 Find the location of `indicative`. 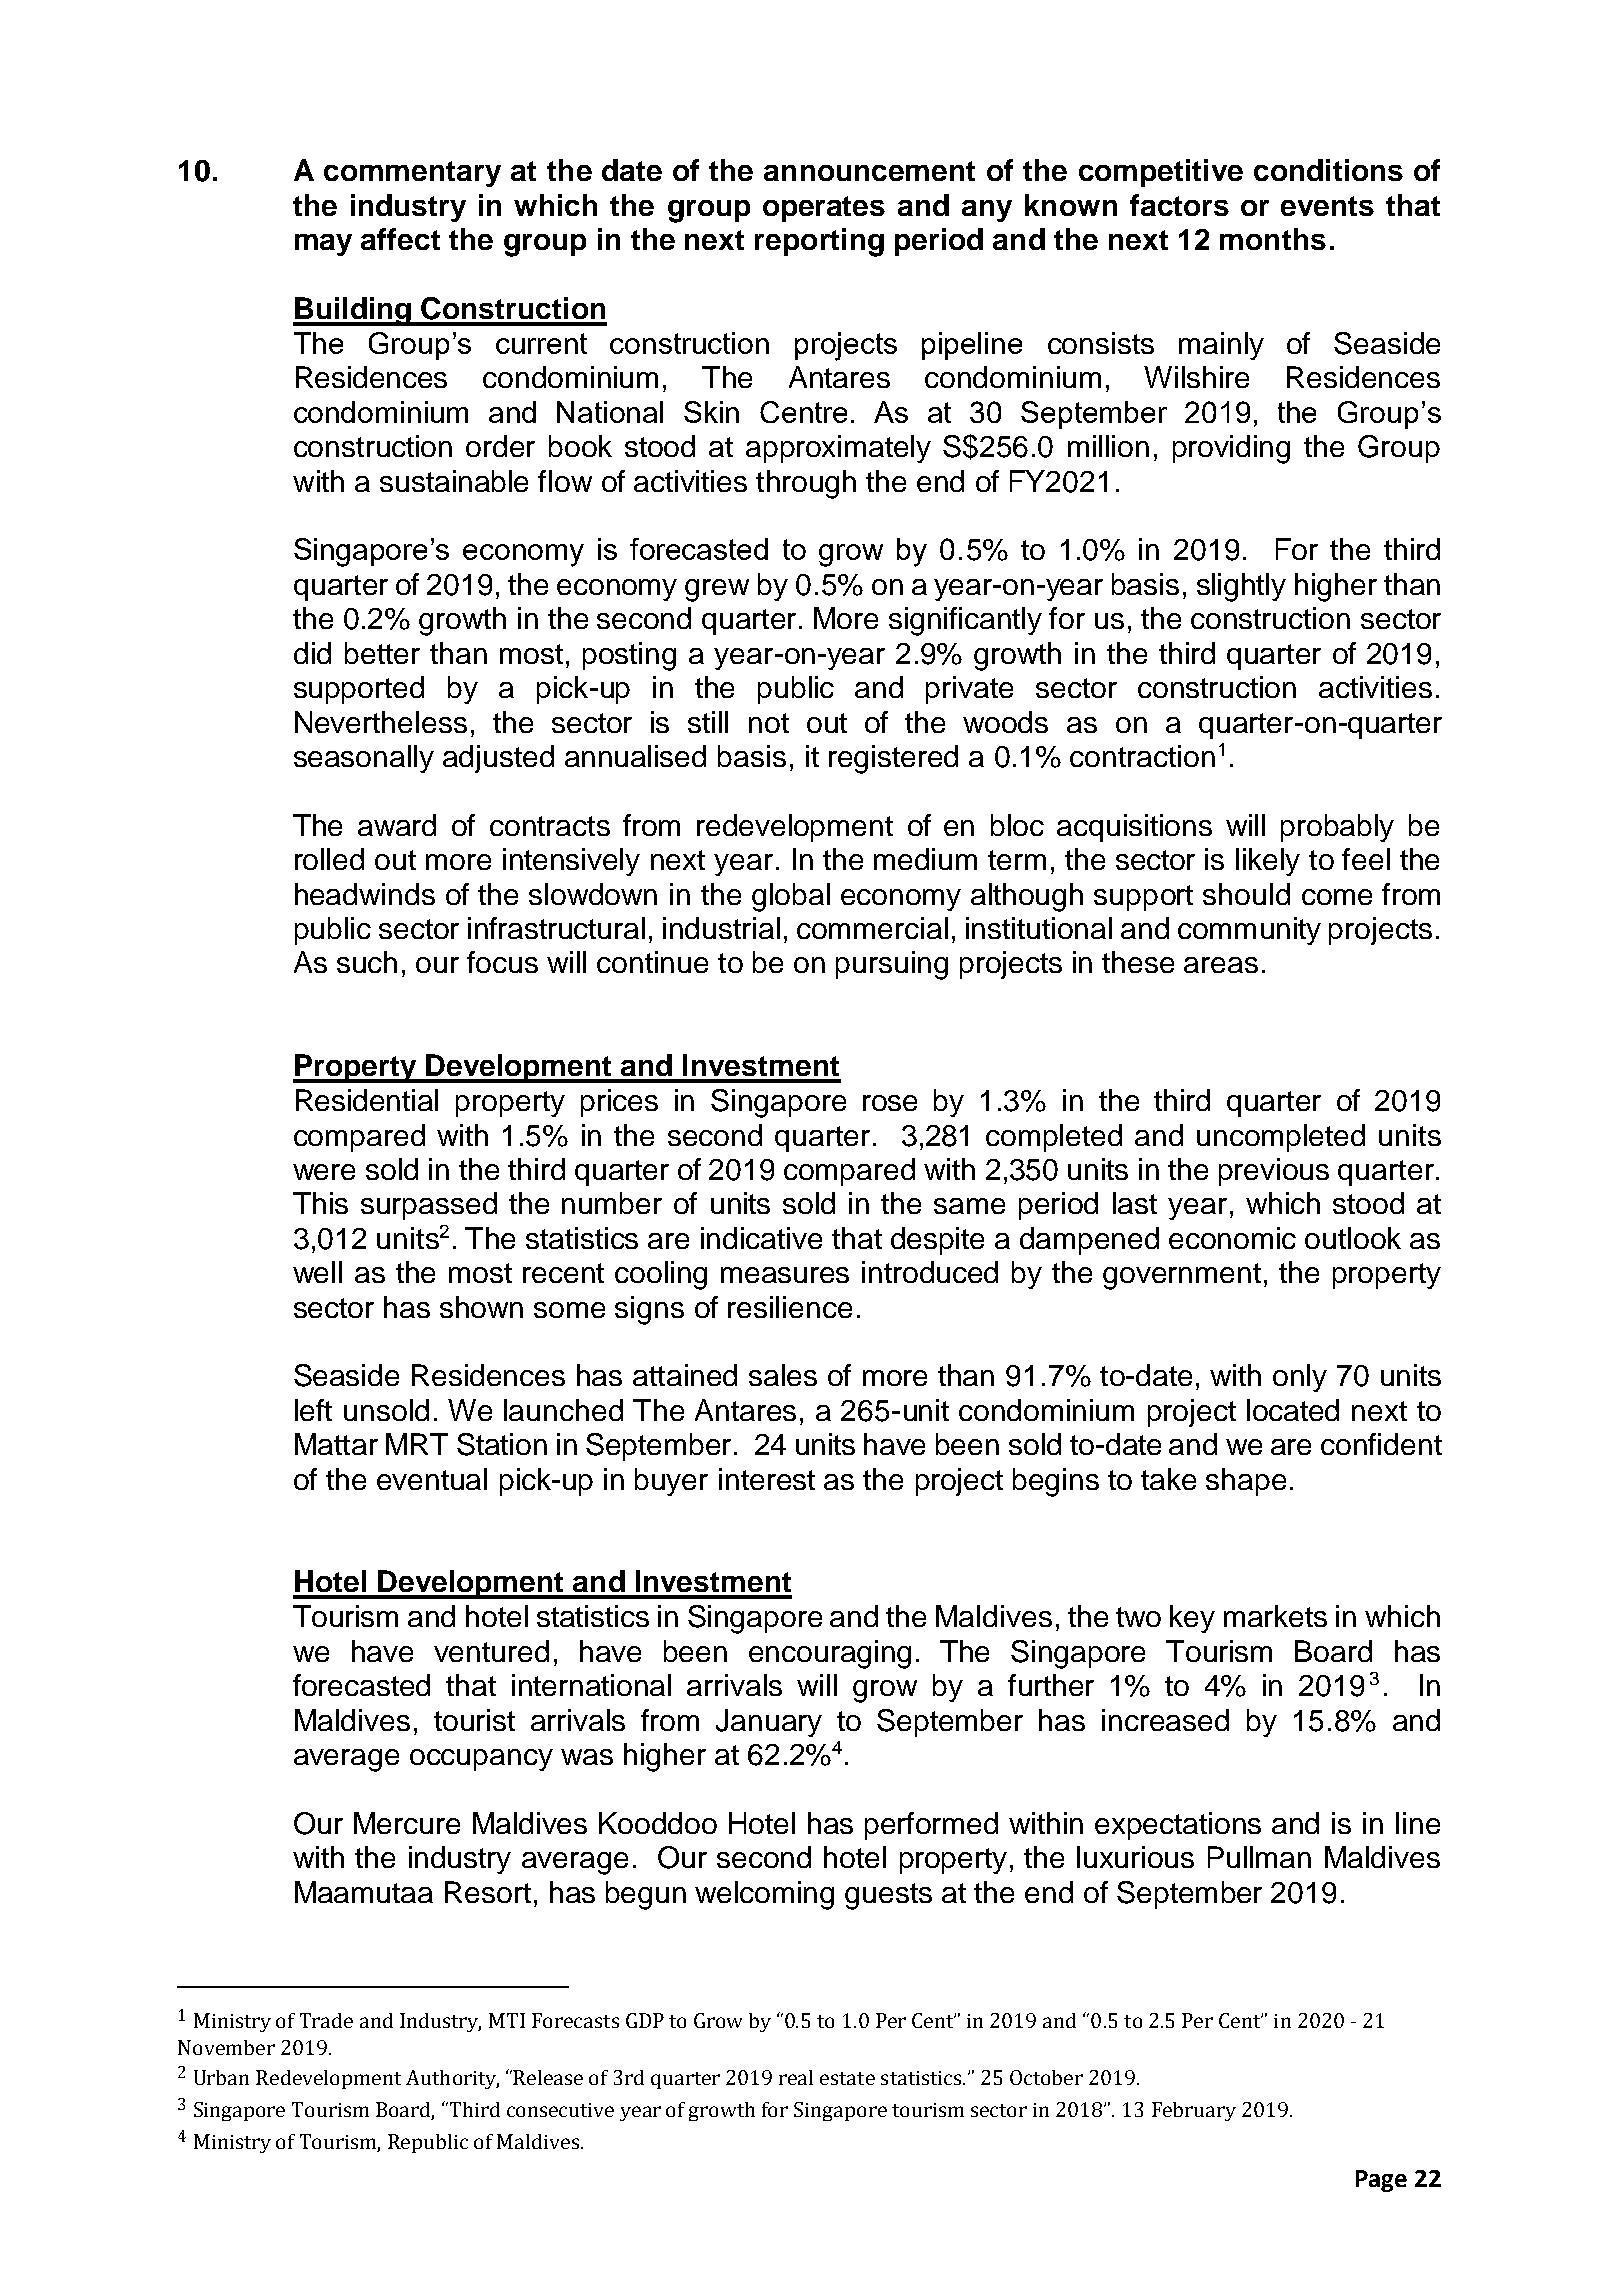

indicative is located at coordinates (761, 1238).
